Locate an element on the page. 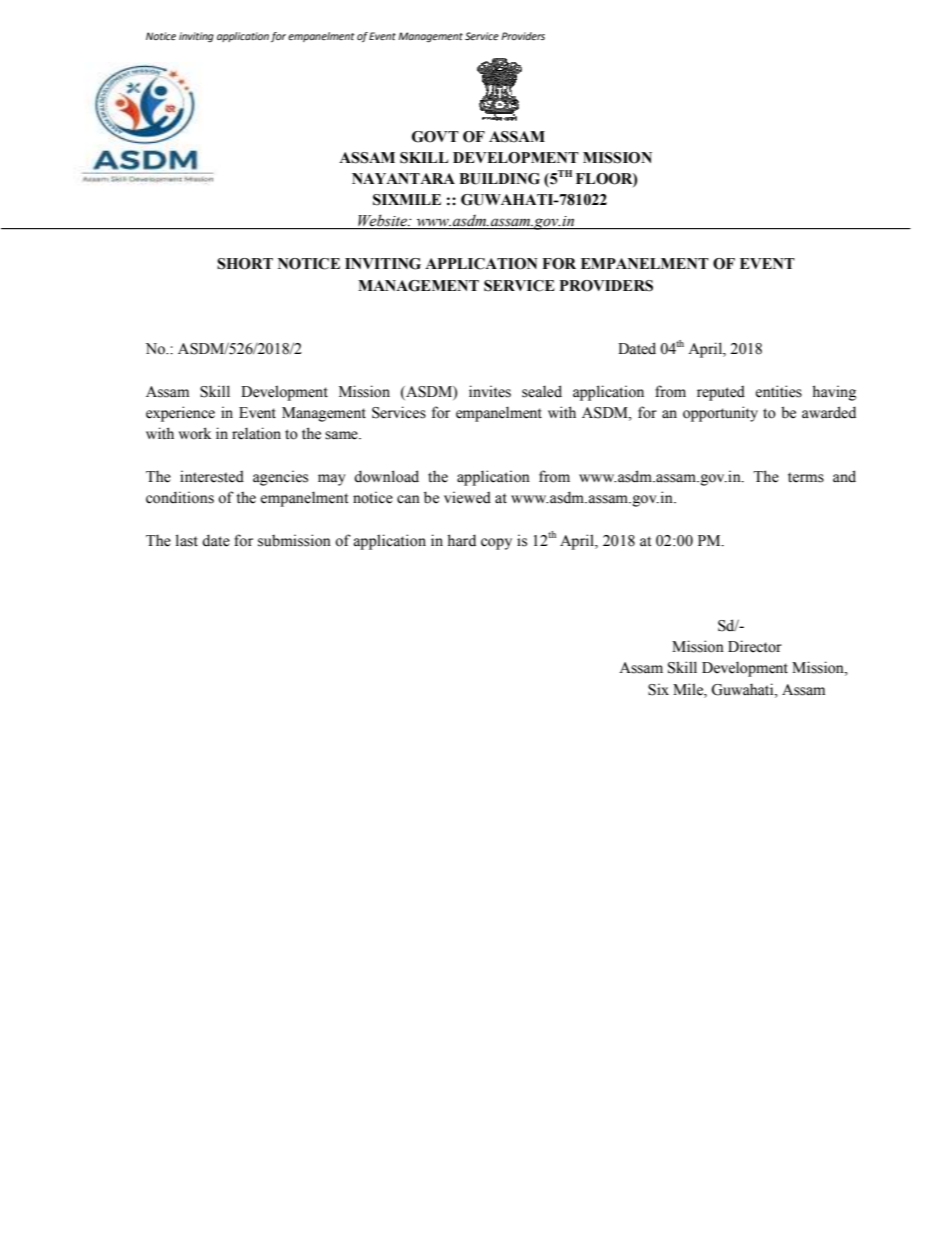 The image size is (952, 1233). viewed is located at coordinates (467, 497).
